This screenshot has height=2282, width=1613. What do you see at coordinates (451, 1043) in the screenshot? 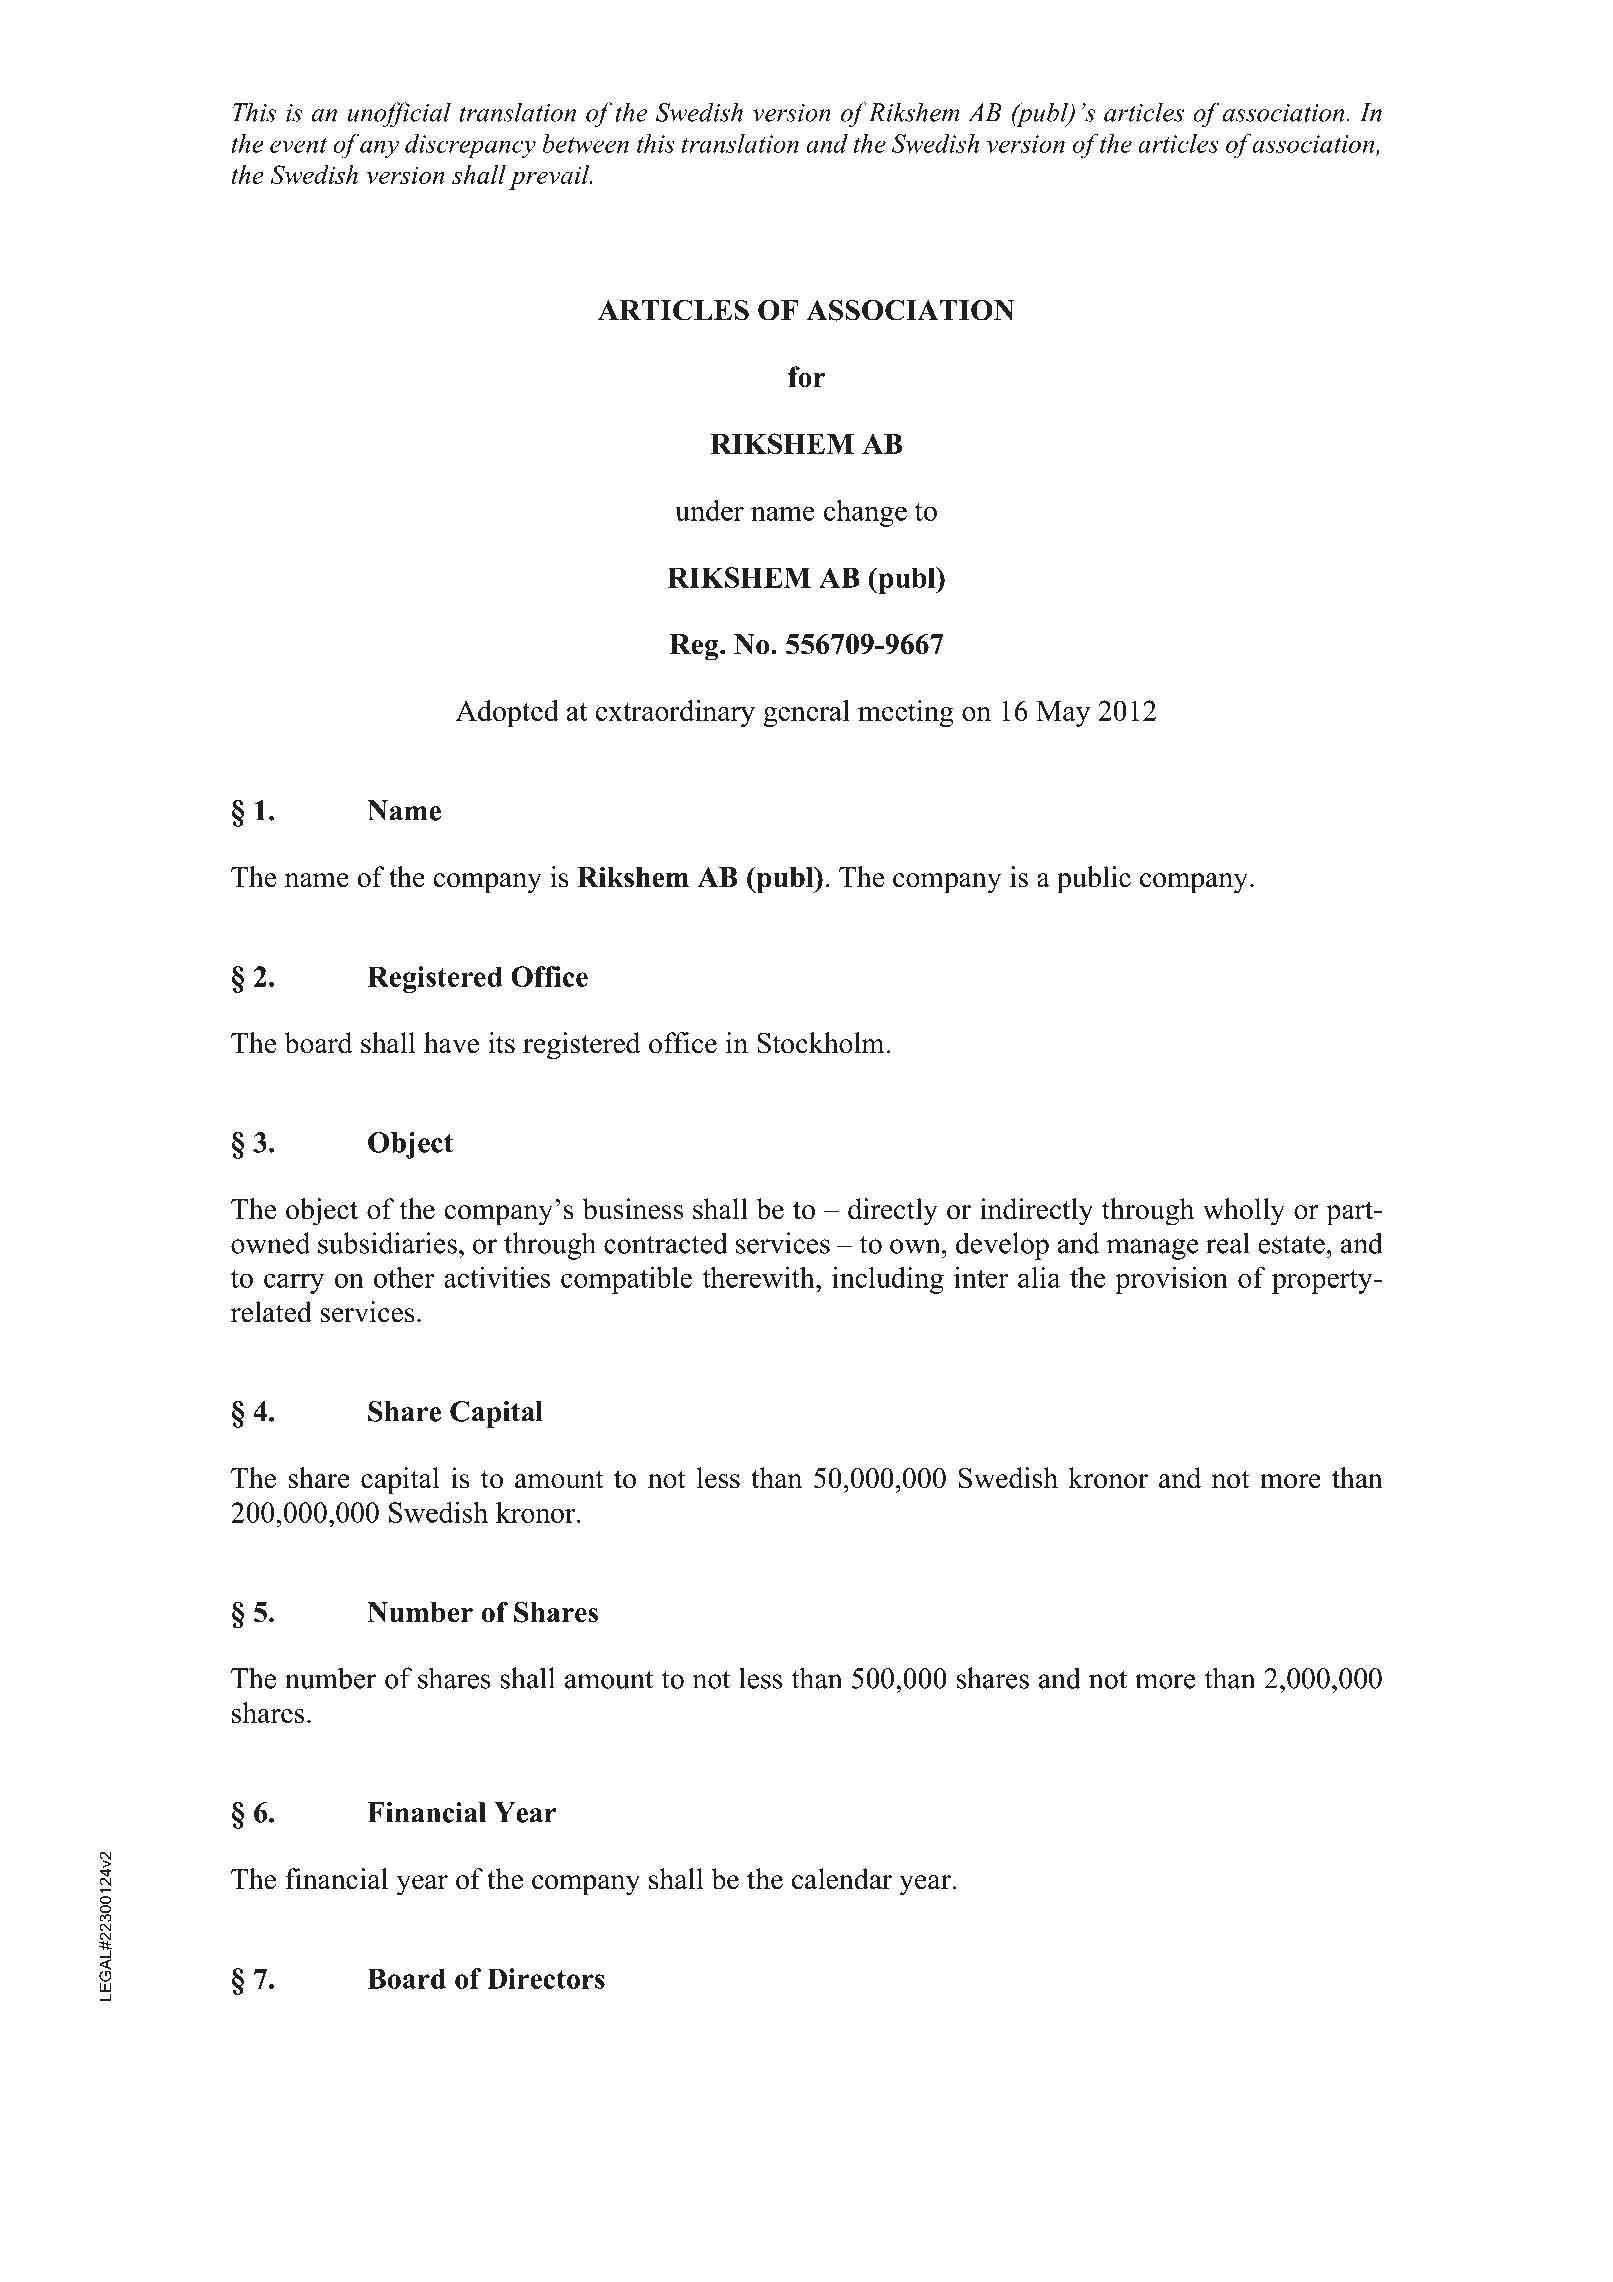
I see `have` at bounding box center [451, 1043].
